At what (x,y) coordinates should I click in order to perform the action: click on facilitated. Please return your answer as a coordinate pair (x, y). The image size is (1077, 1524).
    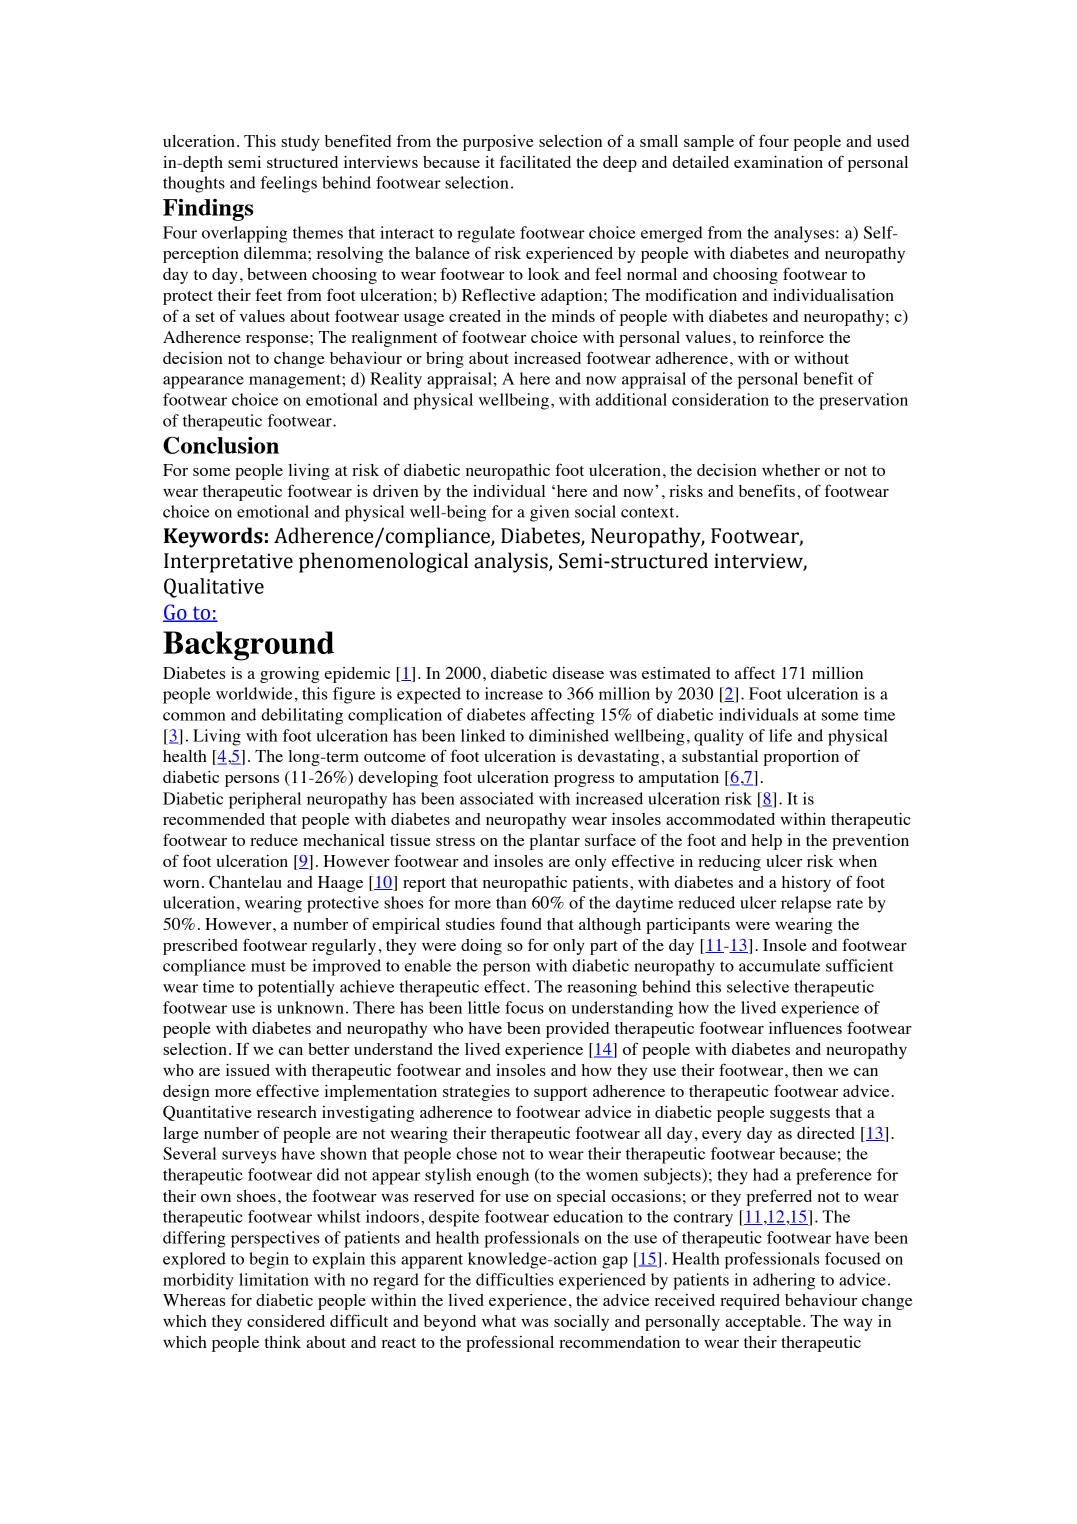
    Looking at the image, I should click on (535, 161).
